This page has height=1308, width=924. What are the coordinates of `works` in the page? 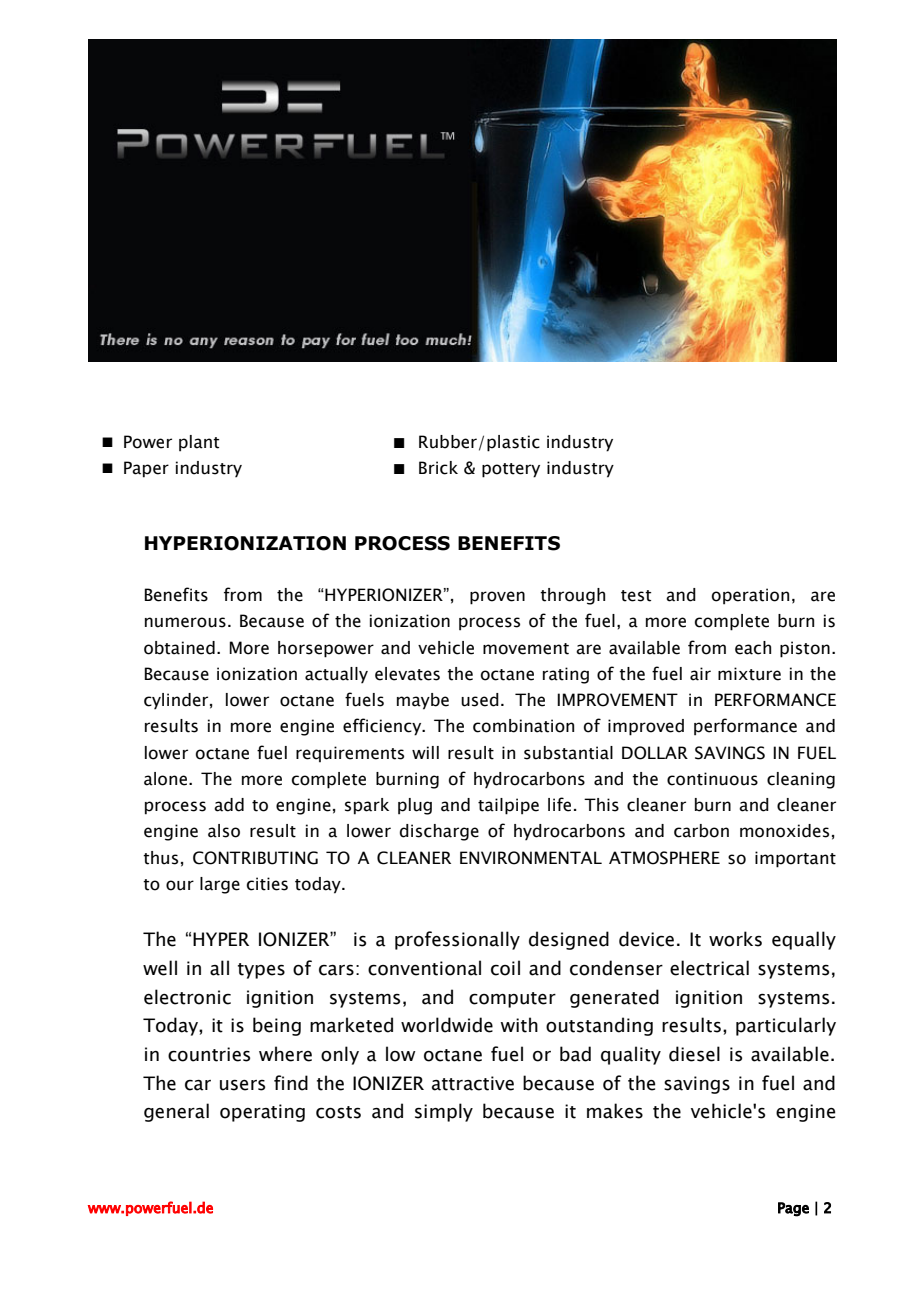 It's located at (735, 939).
